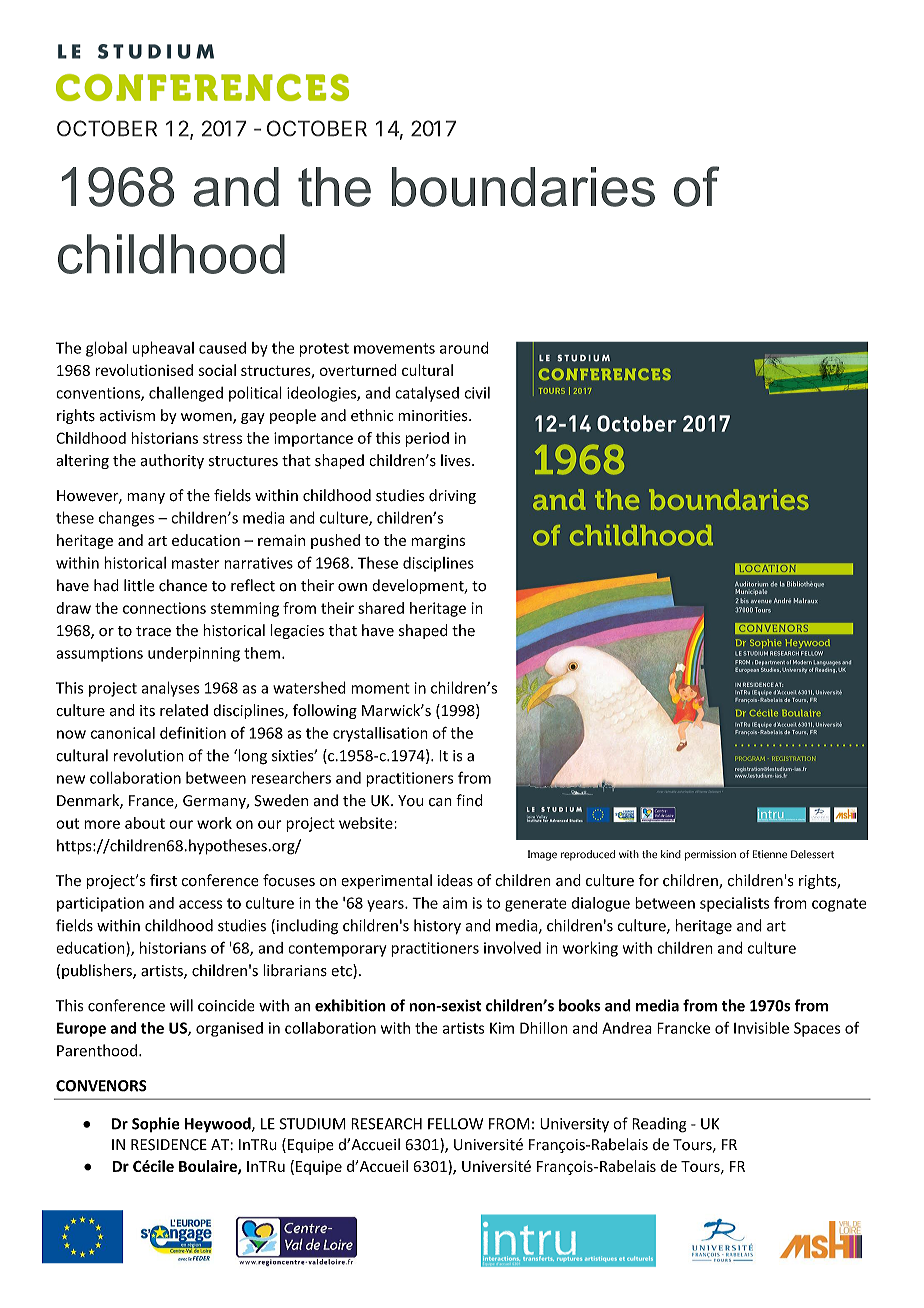 The image size is (924, 1308). I want to click on boundaries, so click(523, 187).
